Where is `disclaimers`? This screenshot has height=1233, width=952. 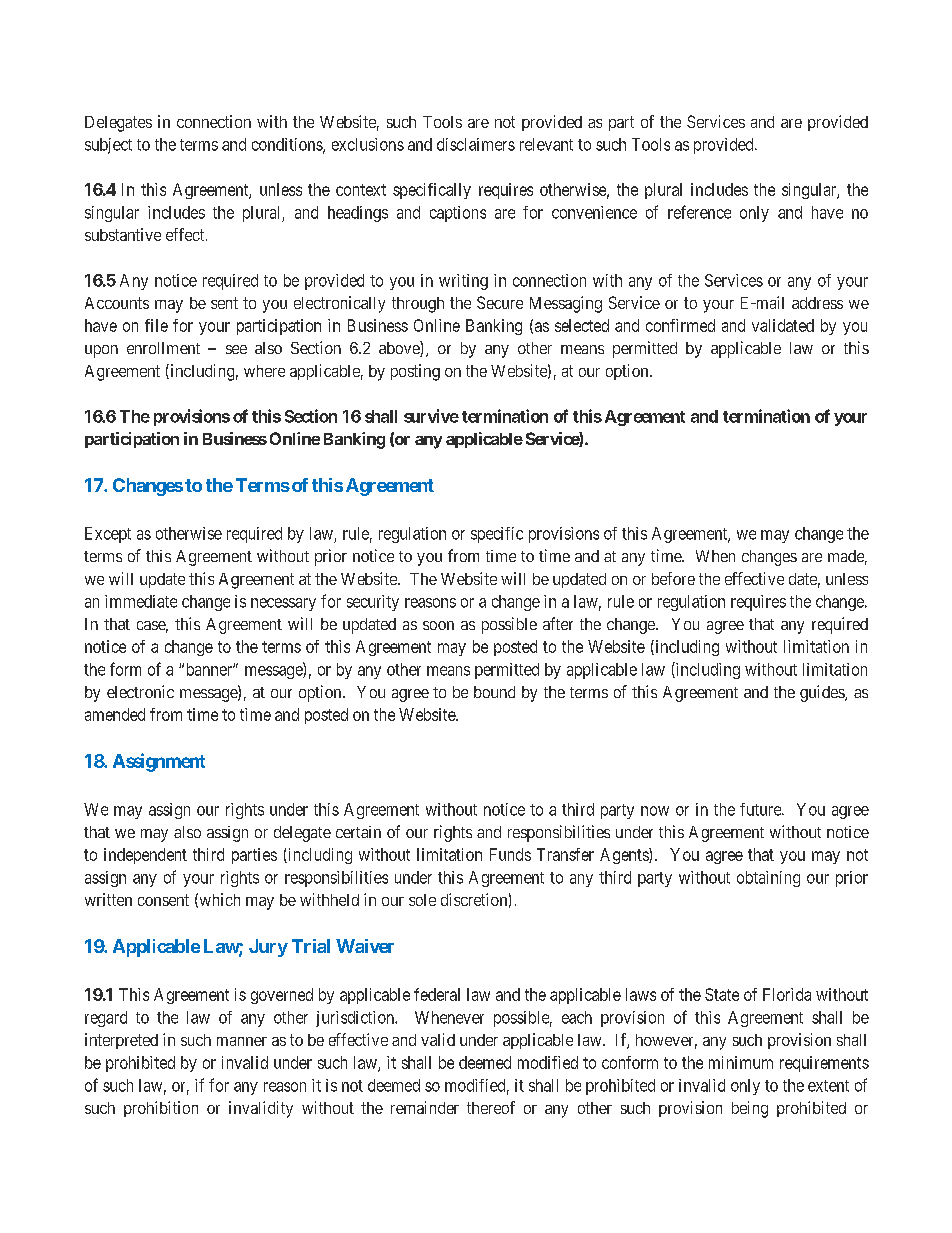 disclaimers is located at coordinates (476, 144).
